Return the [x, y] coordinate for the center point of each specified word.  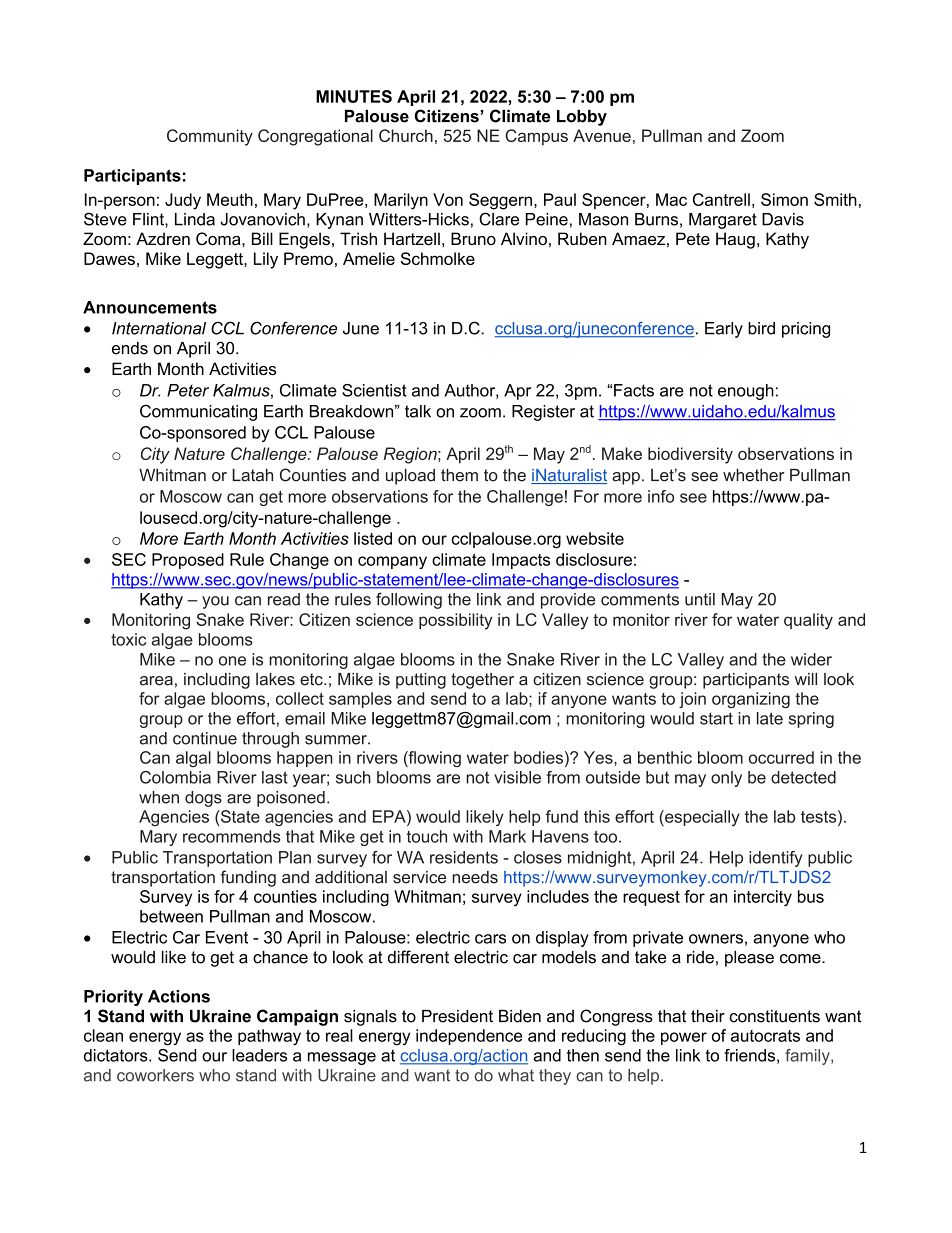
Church [406, 135]
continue [205, 738]
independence [469, 1037]
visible [517, 777]
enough [746, 392]
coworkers [155, 1075]
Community [210, 137]
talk [418, 411]
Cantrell [721, 199]
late [770, 718]
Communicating [198, 412]
